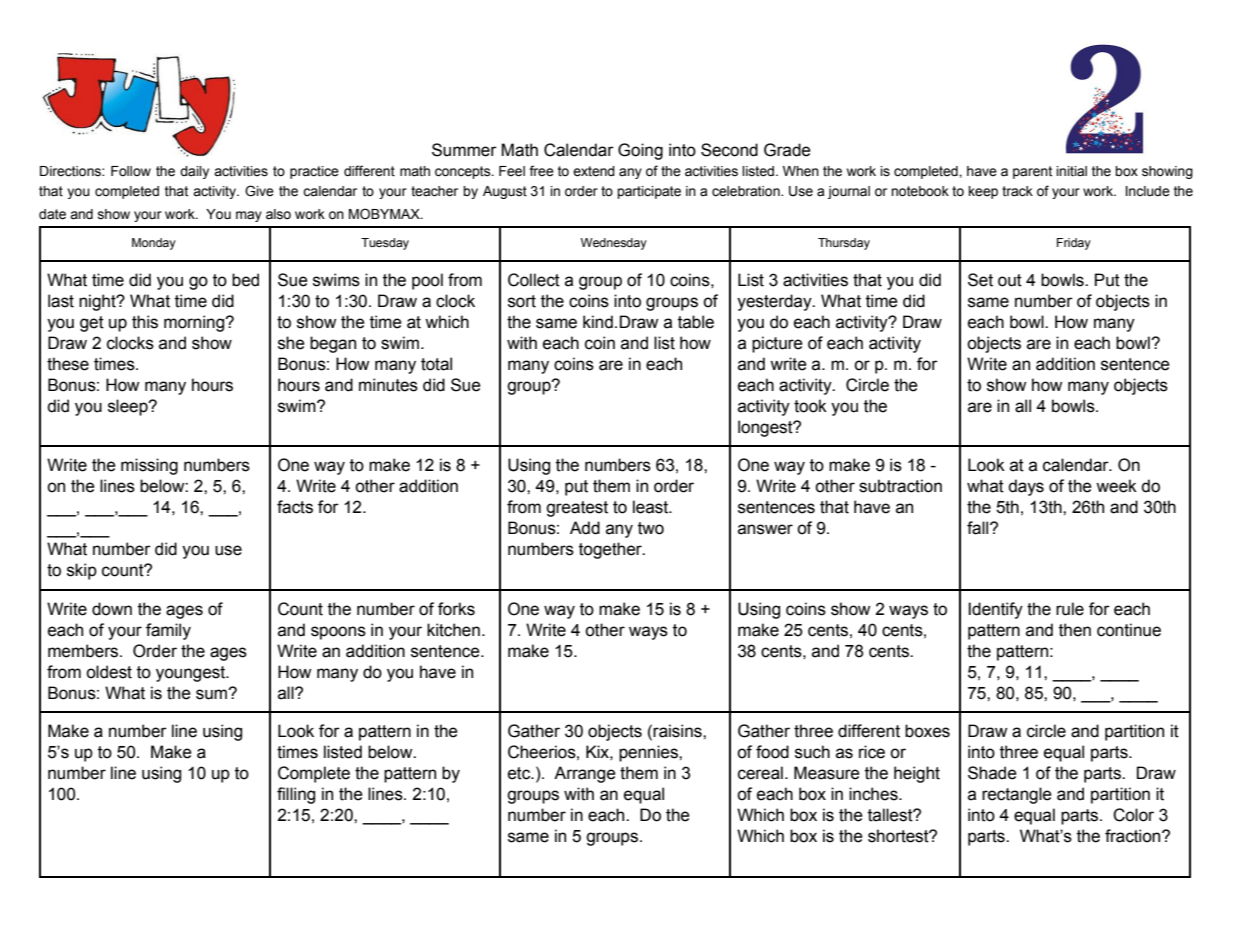  What do you see at coordinates (1075, 630) in the document?
I see `then` at bounding box center [1075, 630].
